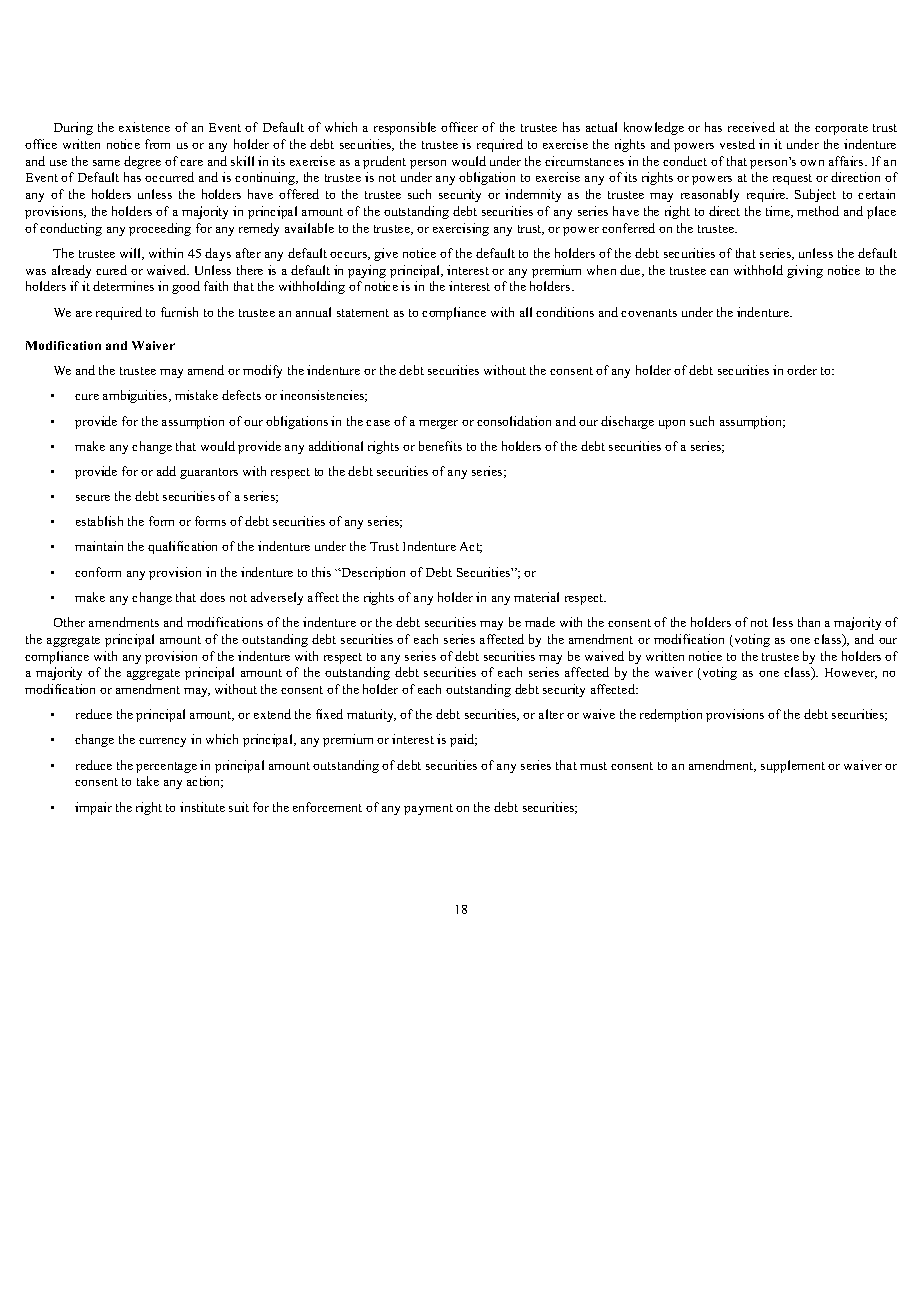  I want to click on guarantors, so click(209, 473).
